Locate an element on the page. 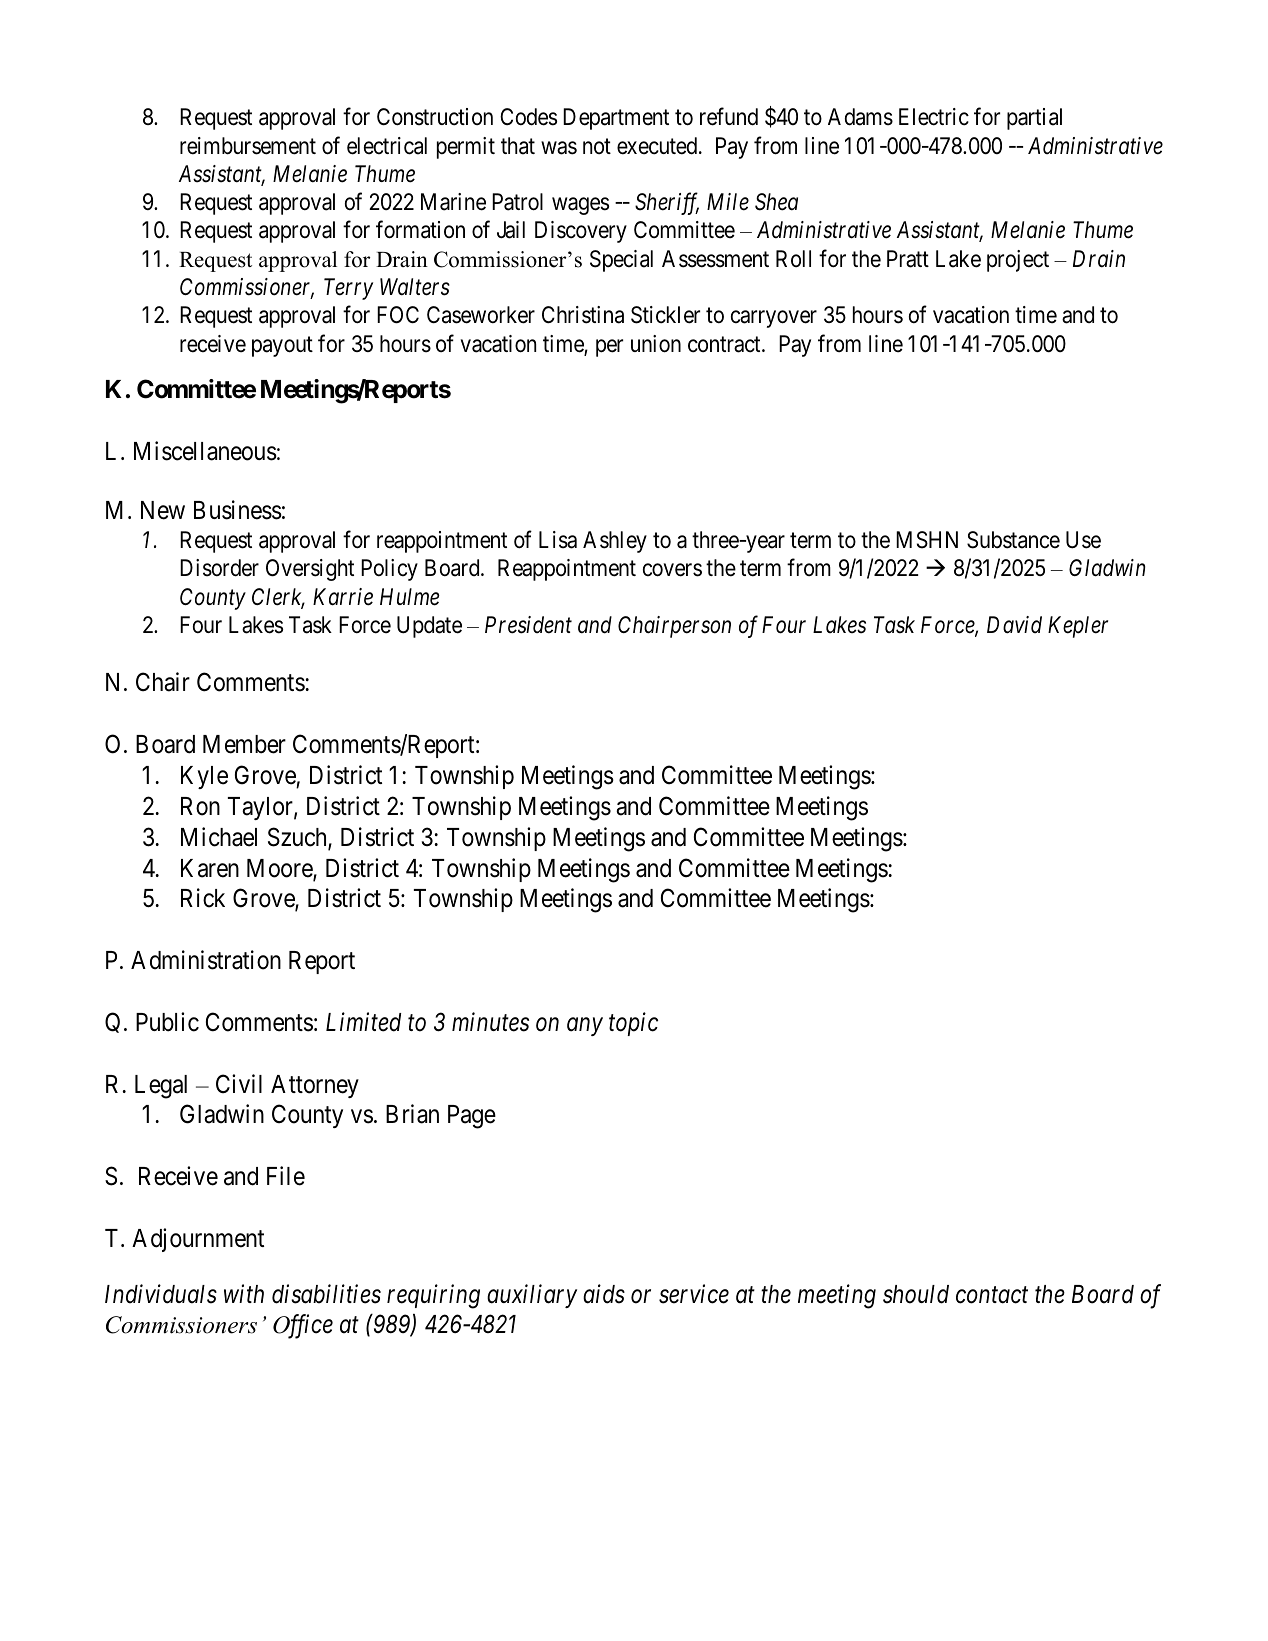  with is located at coordinates (244, 1293).
